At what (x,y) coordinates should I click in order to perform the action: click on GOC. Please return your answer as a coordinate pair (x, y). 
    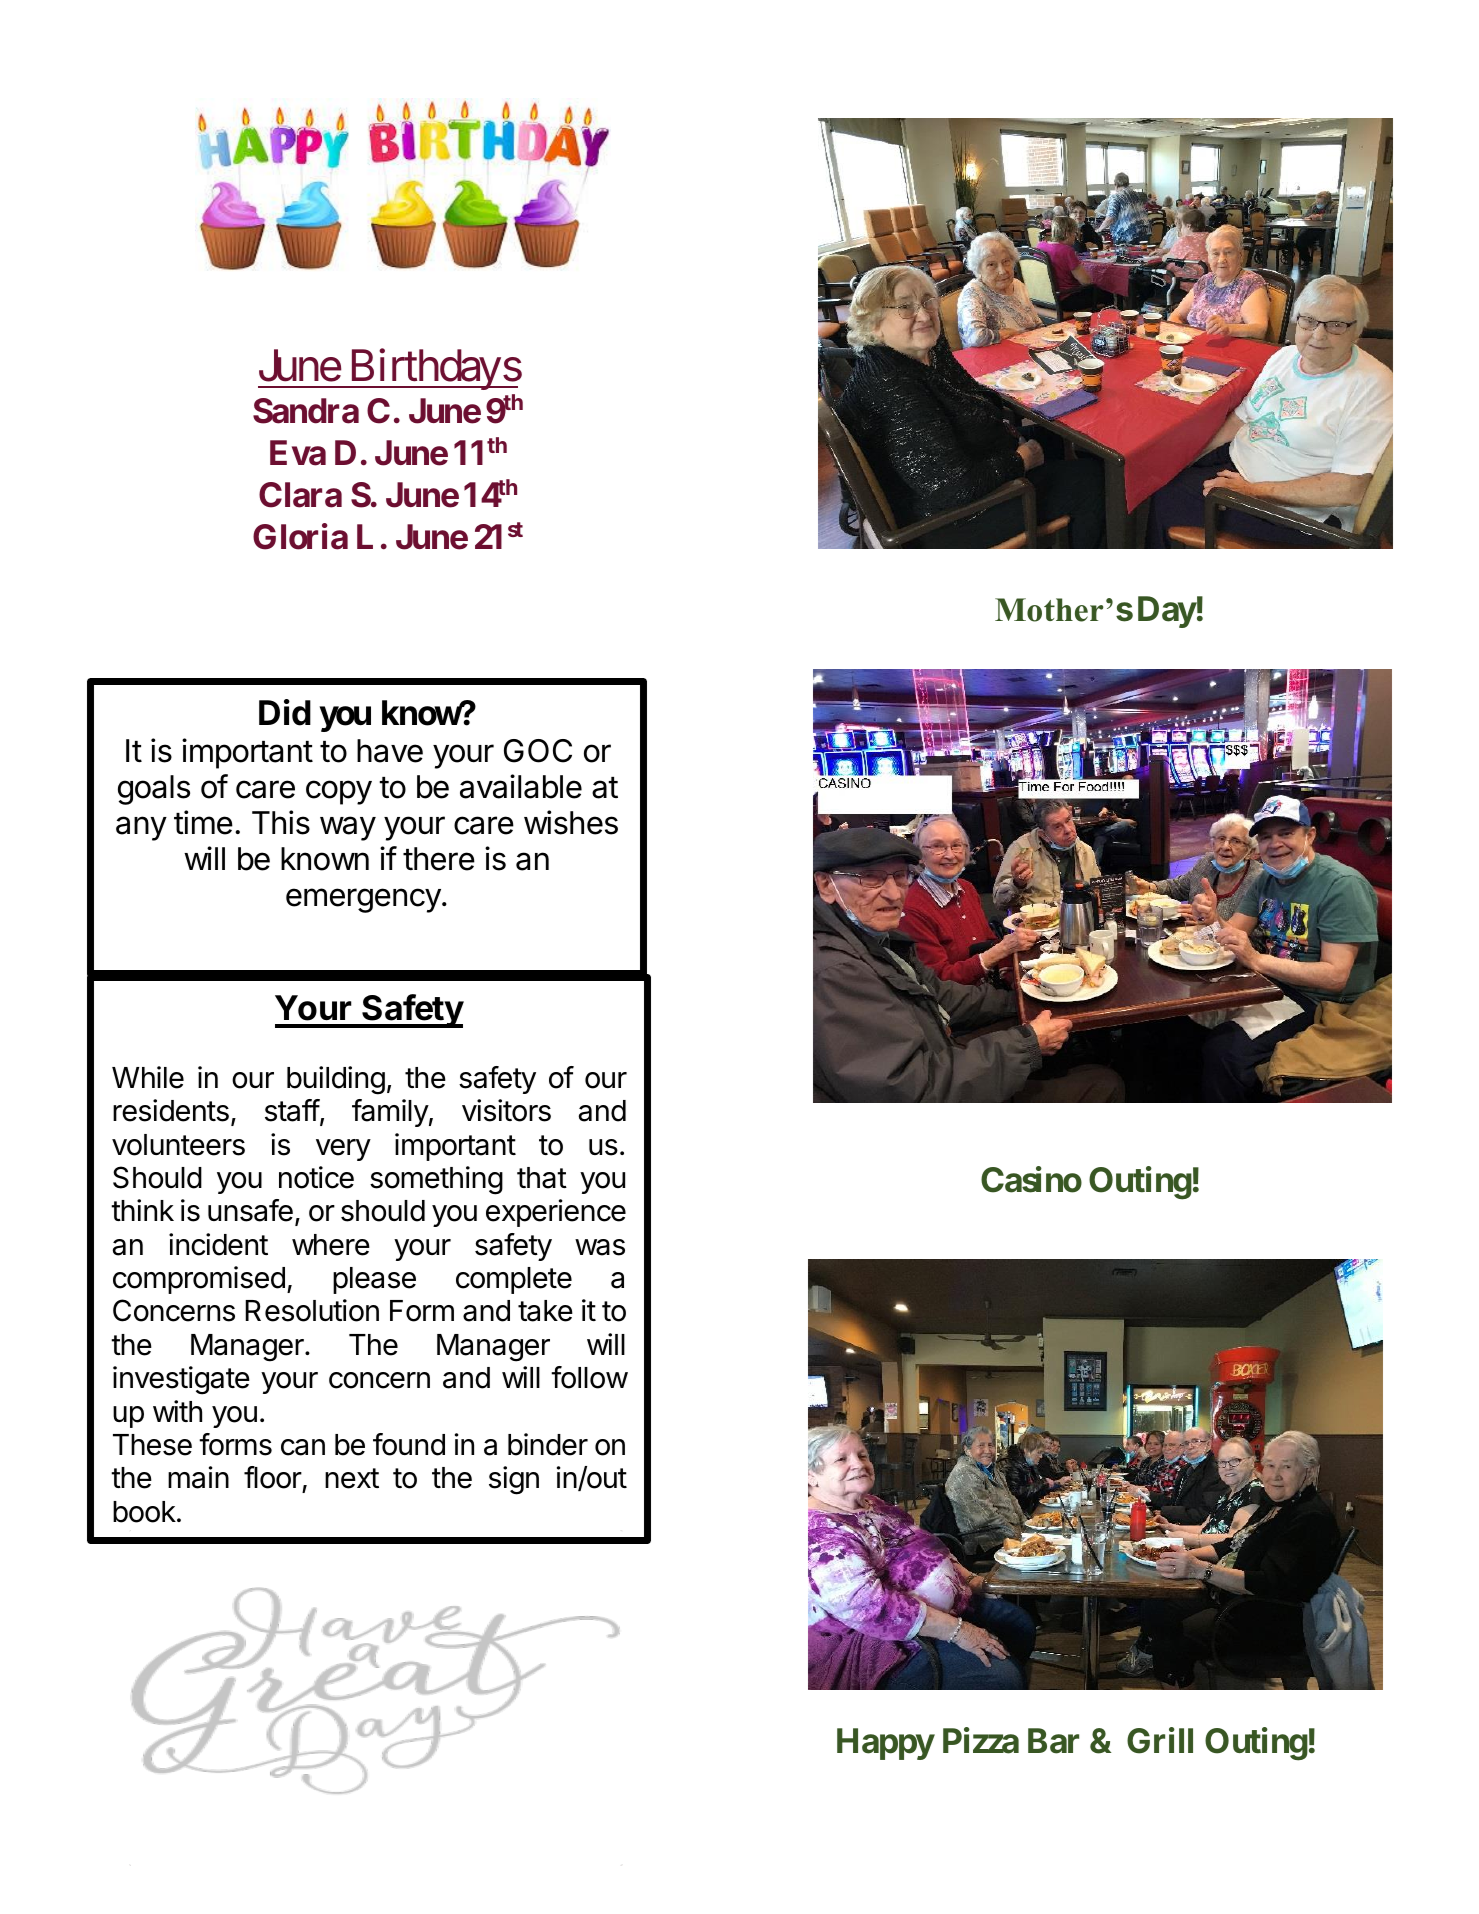
    Looking at the image, I should click on (538, 751).
